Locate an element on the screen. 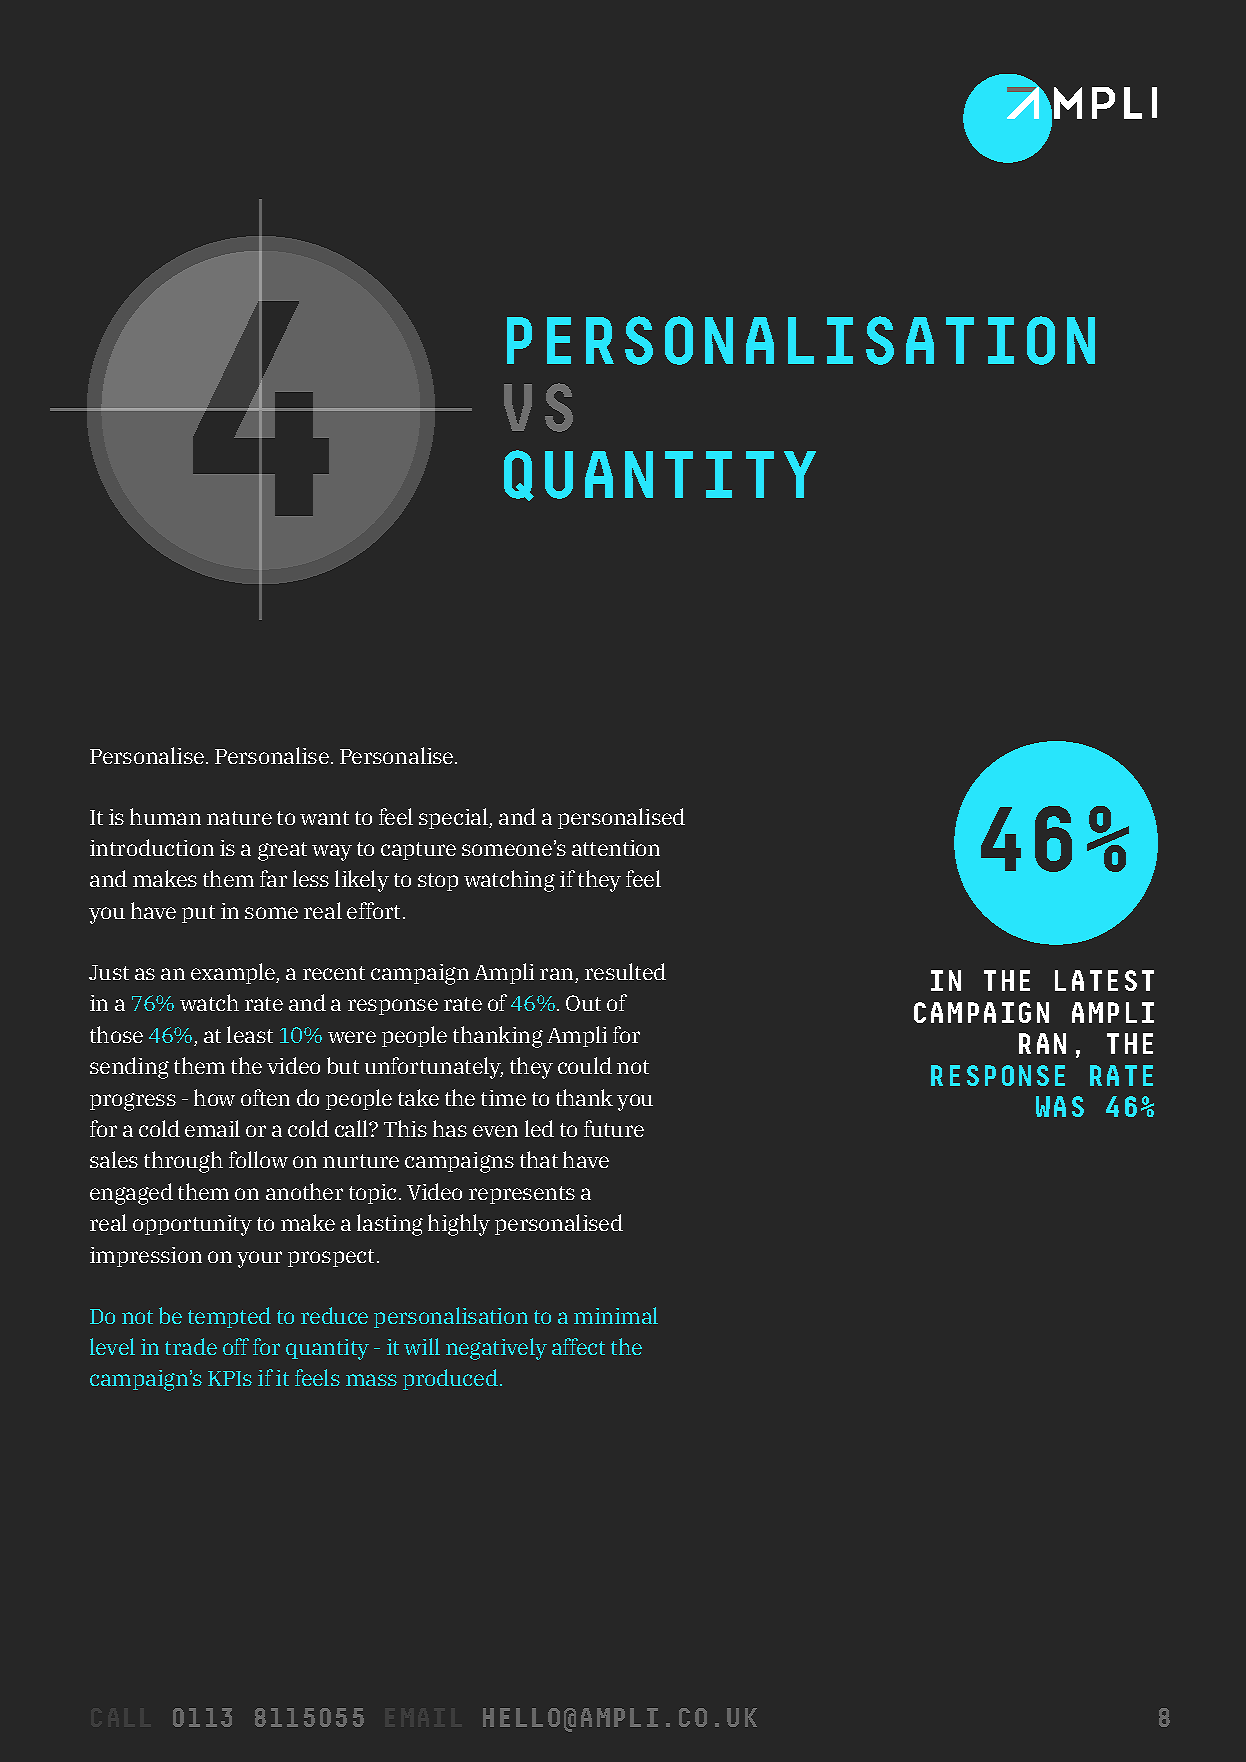 This screenshot has height=1762, width=1246. highly is located at coordinates (459, 1225).
